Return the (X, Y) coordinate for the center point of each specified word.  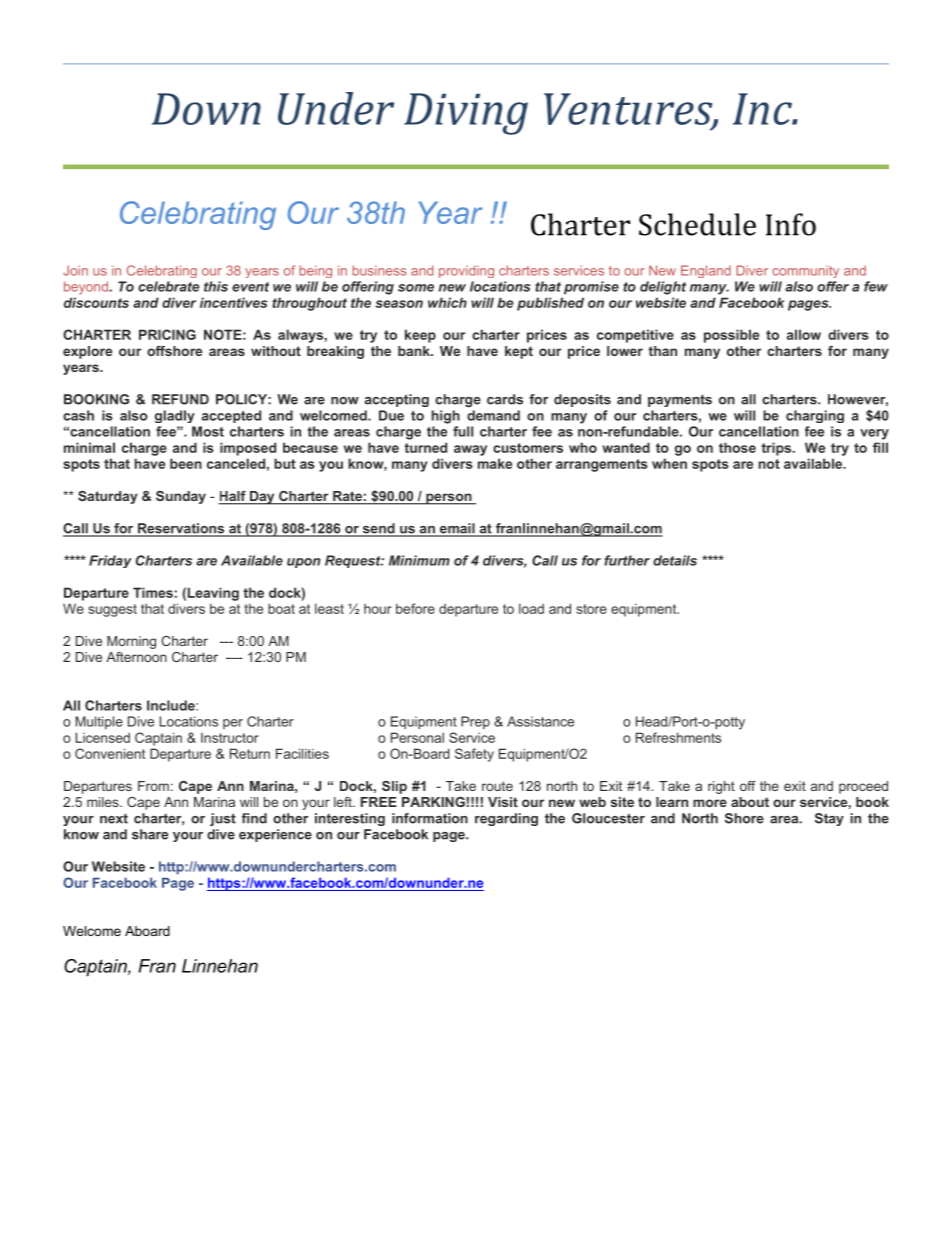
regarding (506, 819)
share (150, 834)
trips (777, 449)
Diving (466, 114)
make (495, 463)
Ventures (629, 110)
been (186, 463)
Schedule (697, 224)
